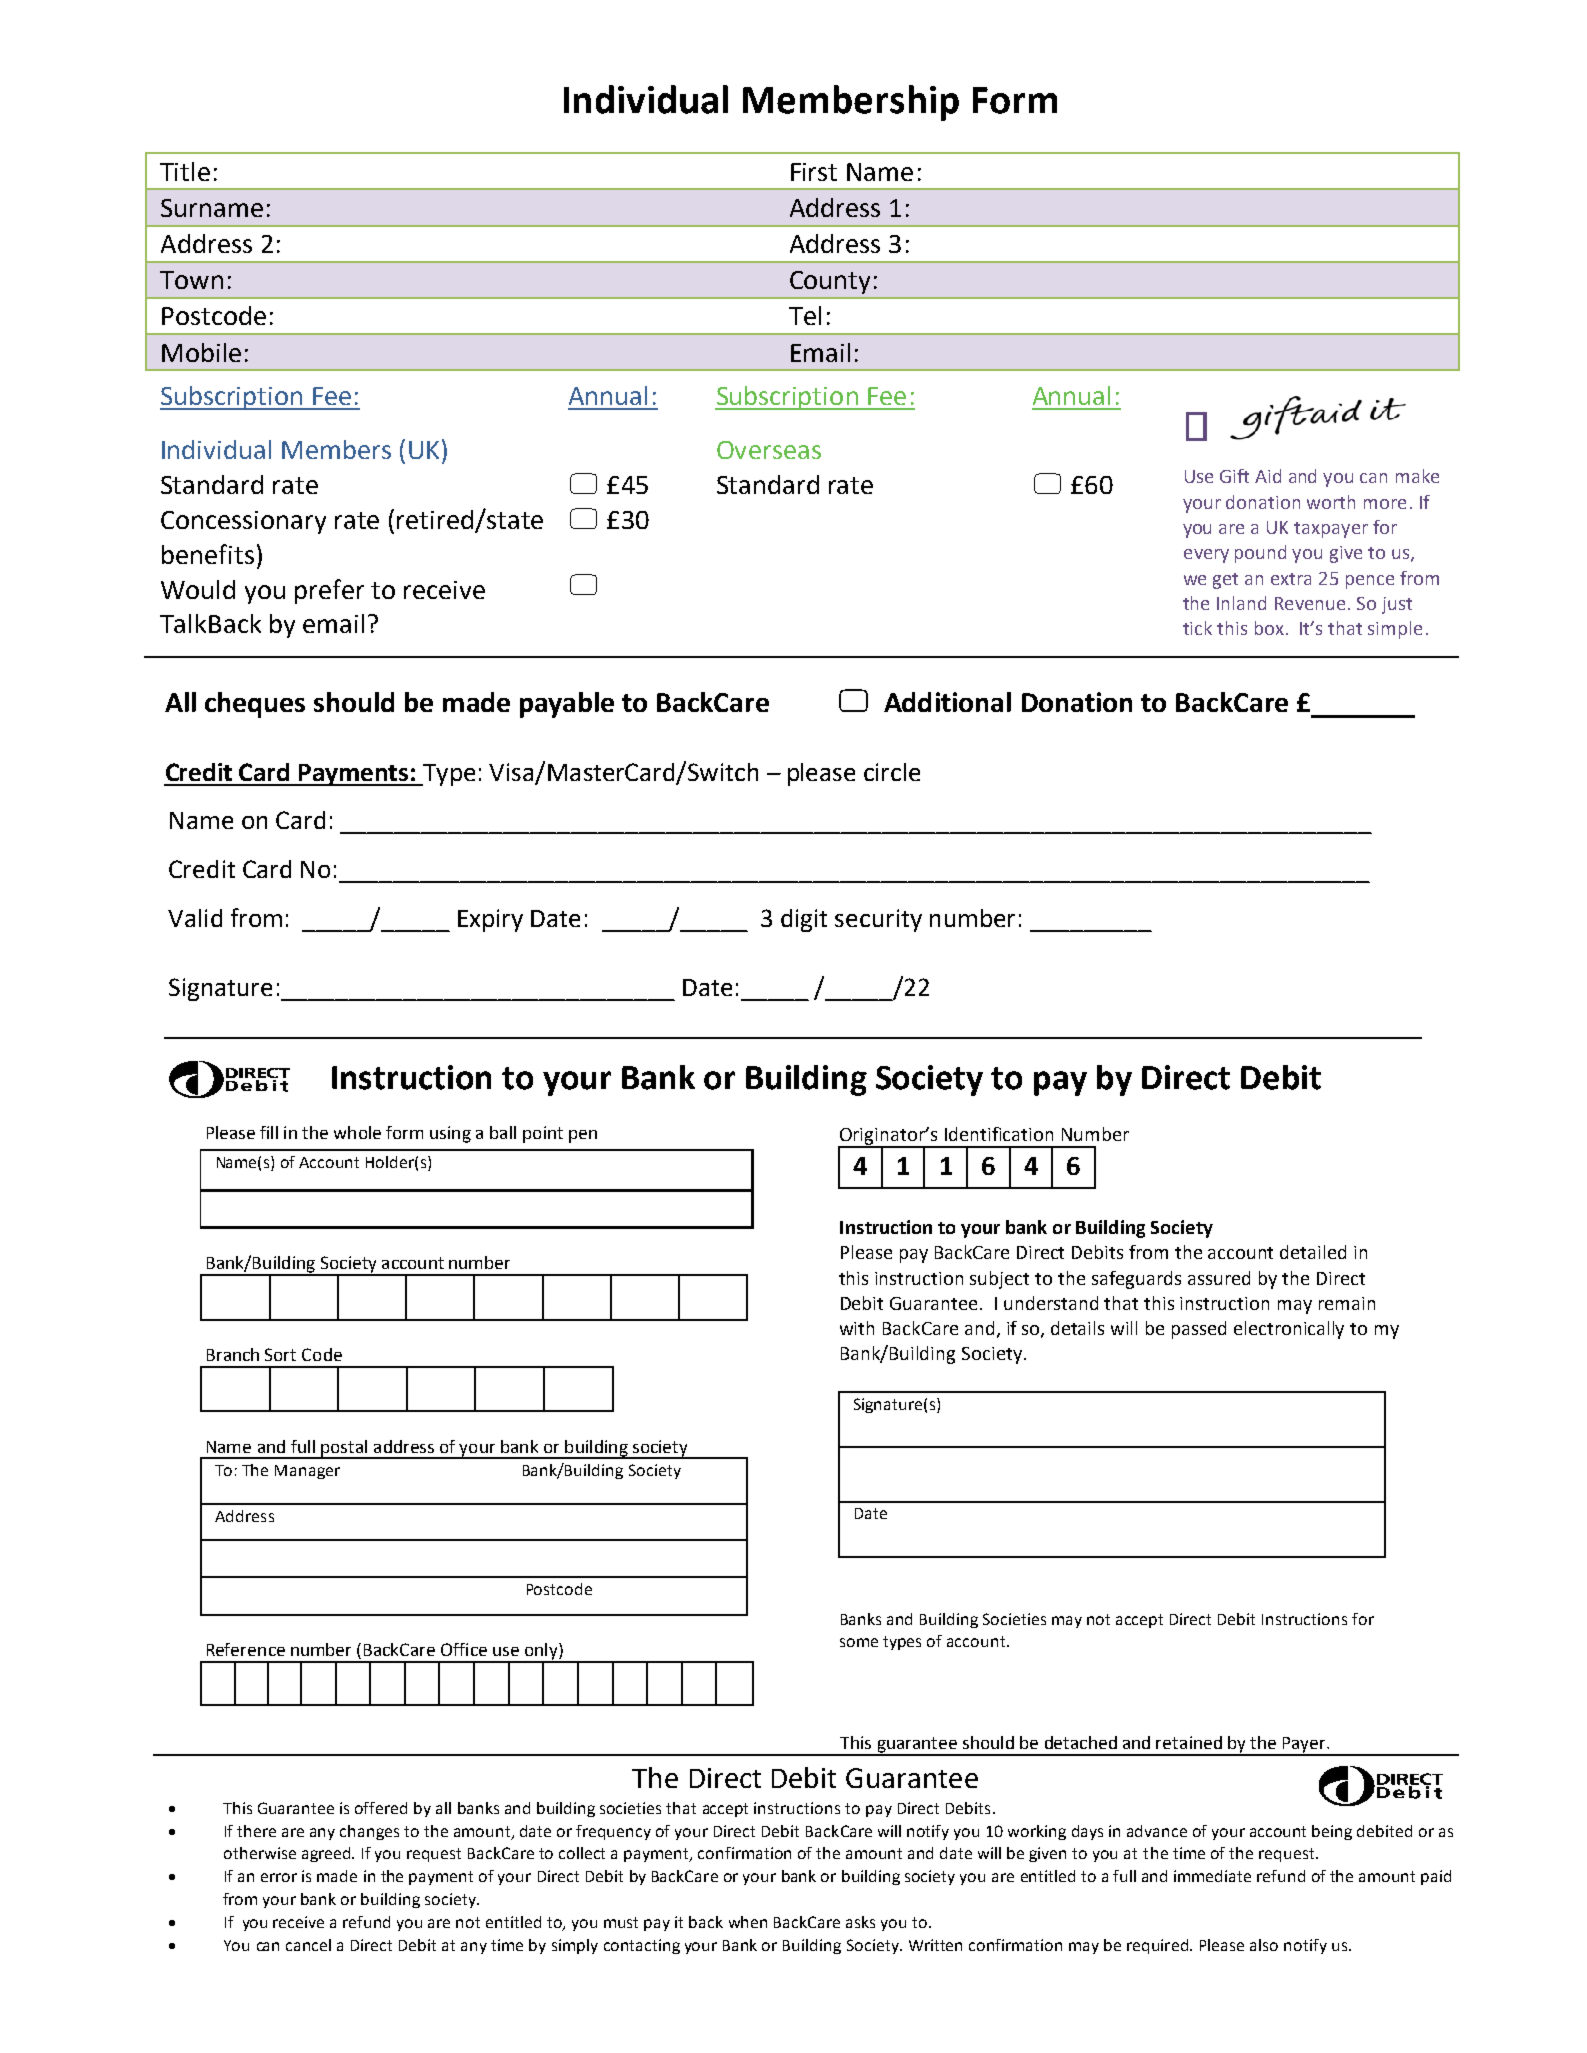 The width and height of the screenshot is (1587, 2053). I want to click on detailed, so click(1313, 1252).
